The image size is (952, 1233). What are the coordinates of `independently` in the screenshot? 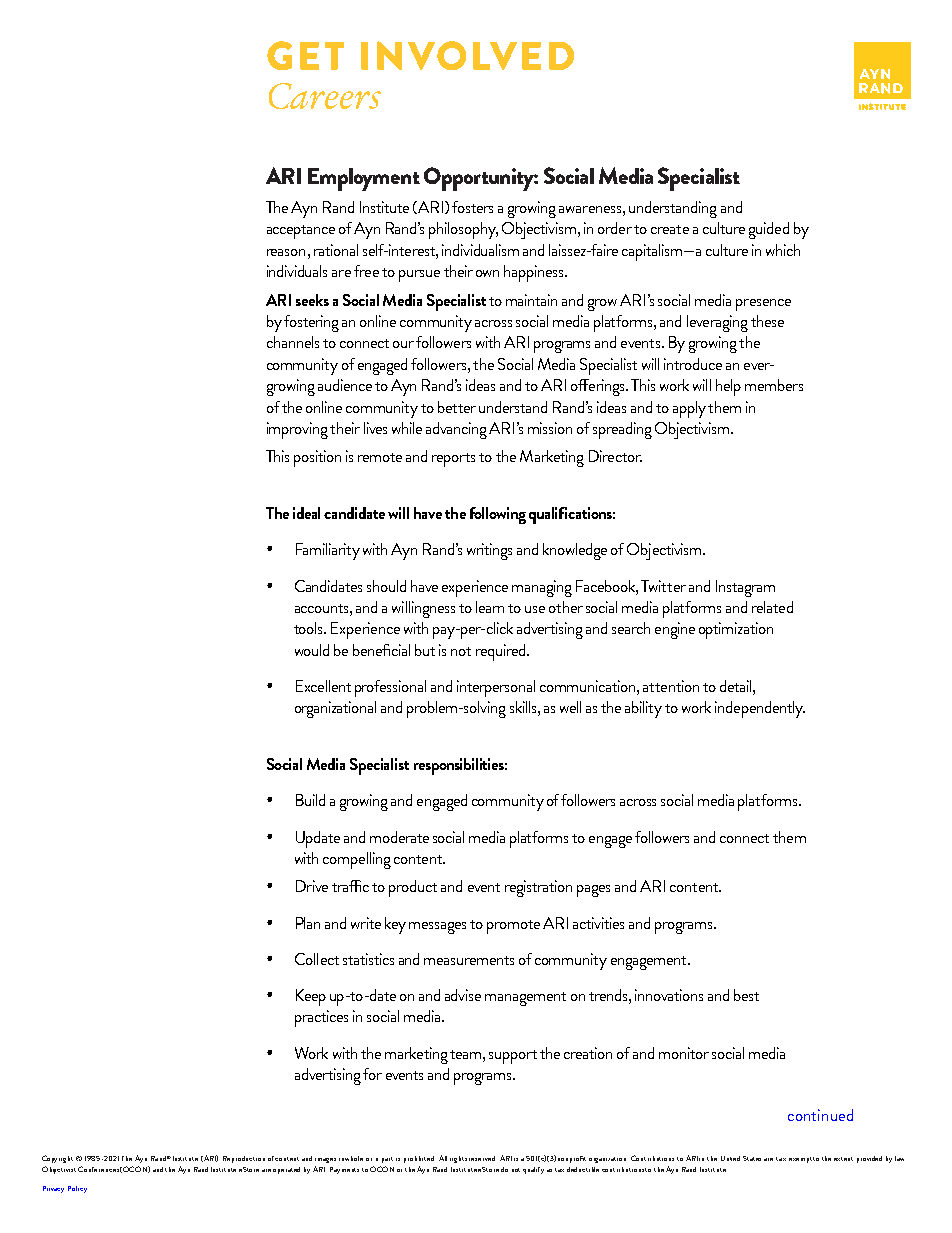 It's located at (760, 709).
